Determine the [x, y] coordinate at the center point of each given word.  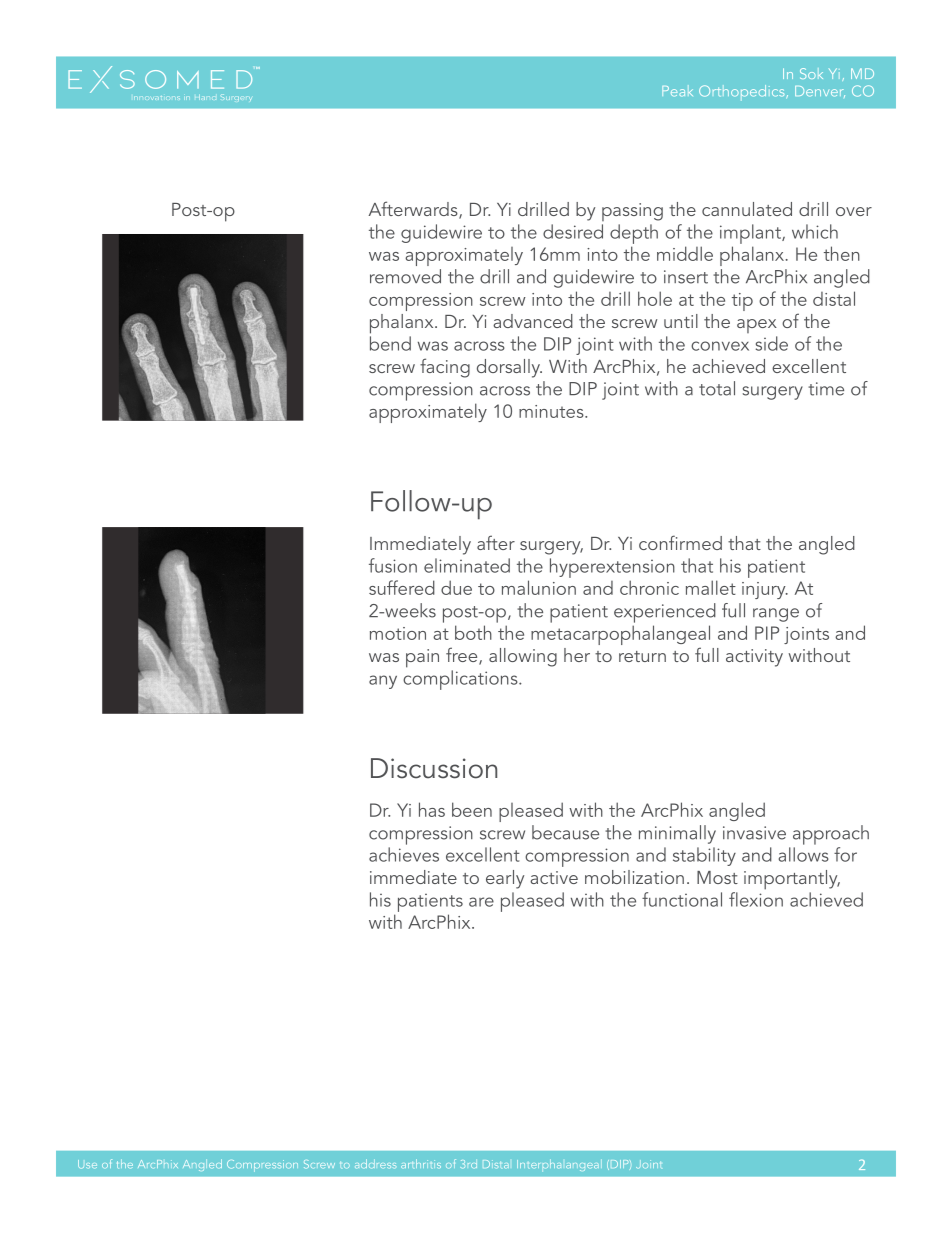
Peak [677, 91]
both [473, 632]
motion [398, 633]
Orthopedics [743, 93]
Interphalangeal [559, 1165]
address [375, 1163]
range [776, 615]
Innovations [157, 98]
